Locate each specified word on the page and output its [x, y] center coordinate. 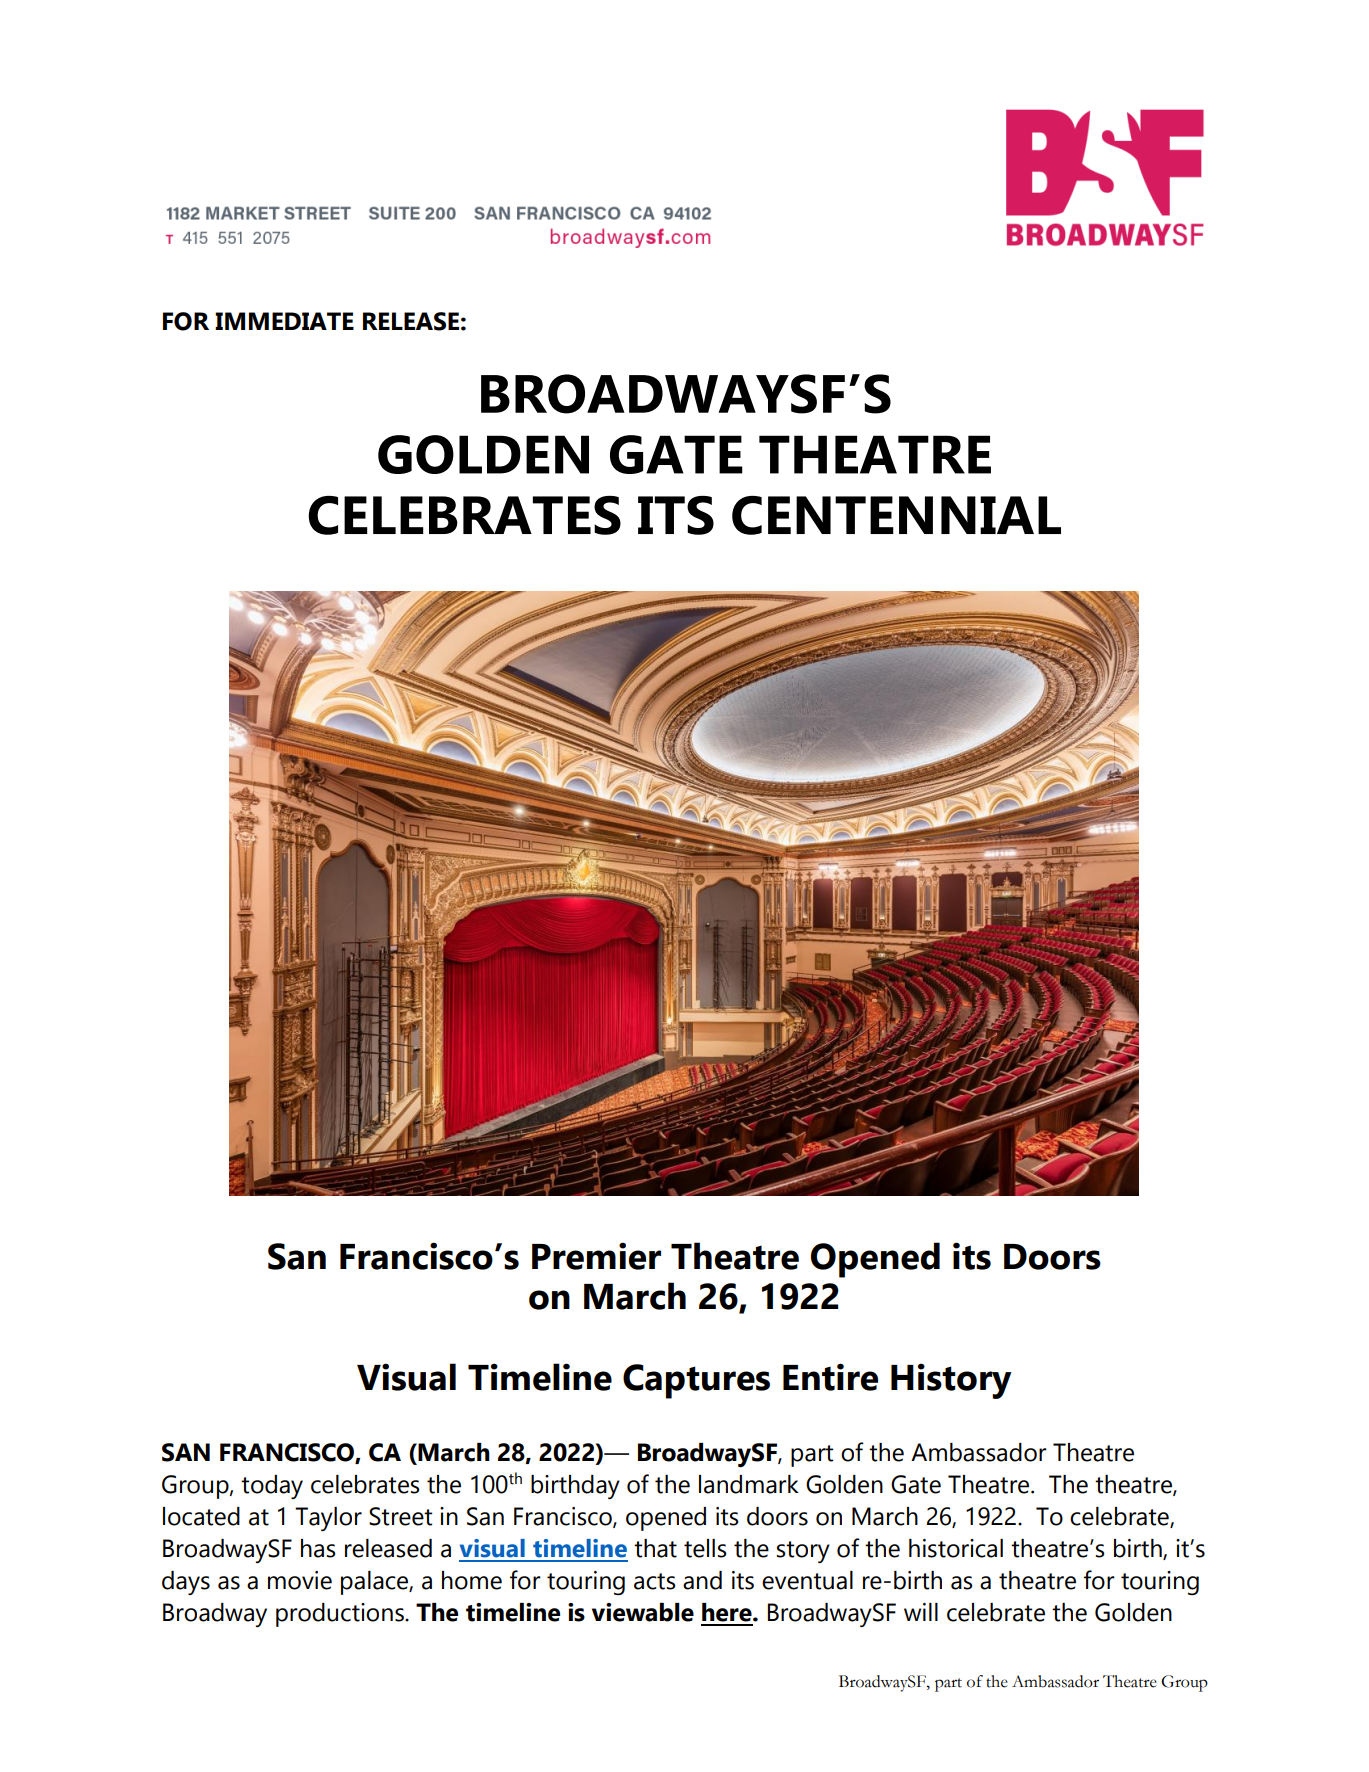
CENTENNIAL [896, 515]
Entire [830, 1377]
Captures [696, 1381]
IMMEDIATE [284, 321]
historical [956, 1548]
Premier [596, 1256]
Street [400, 1516]
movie [300, 1580]
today [272, 1487]
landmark [749, 1484]
